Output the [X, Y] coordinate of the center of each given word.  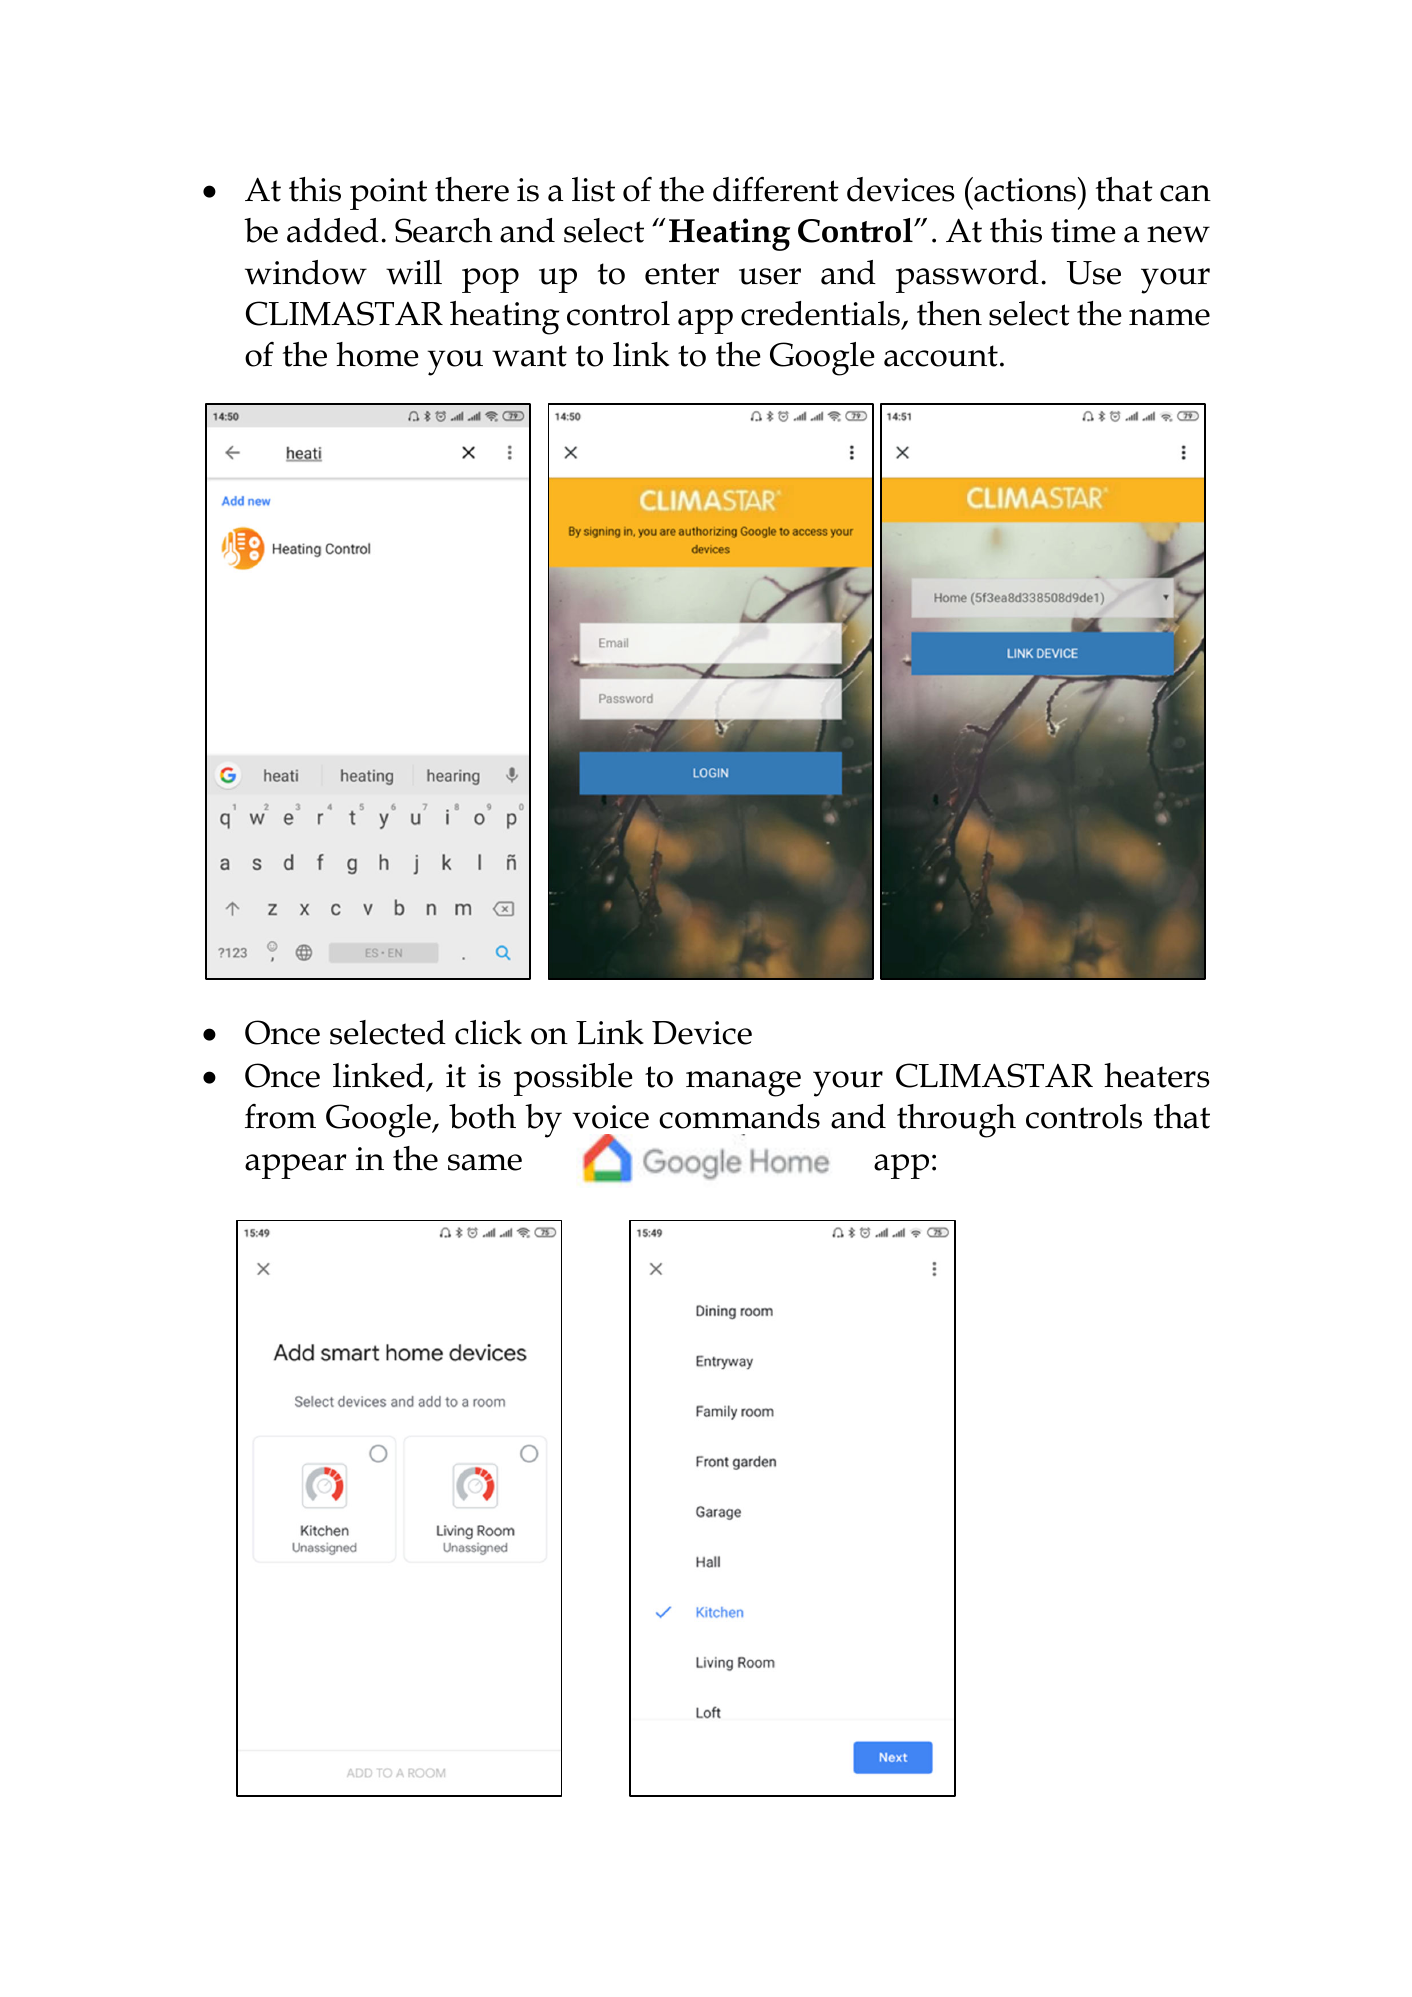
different [776, 189]
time [1083, 231]
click [488, 1032]
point [388, 194]
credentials [820, 313]
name [1169, 317]
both [482, 1116]
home [377, 354]
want [529, 356]
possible [573, 1079]
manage [743, 1084]
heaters [1157, 1075]
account [941, 356]
